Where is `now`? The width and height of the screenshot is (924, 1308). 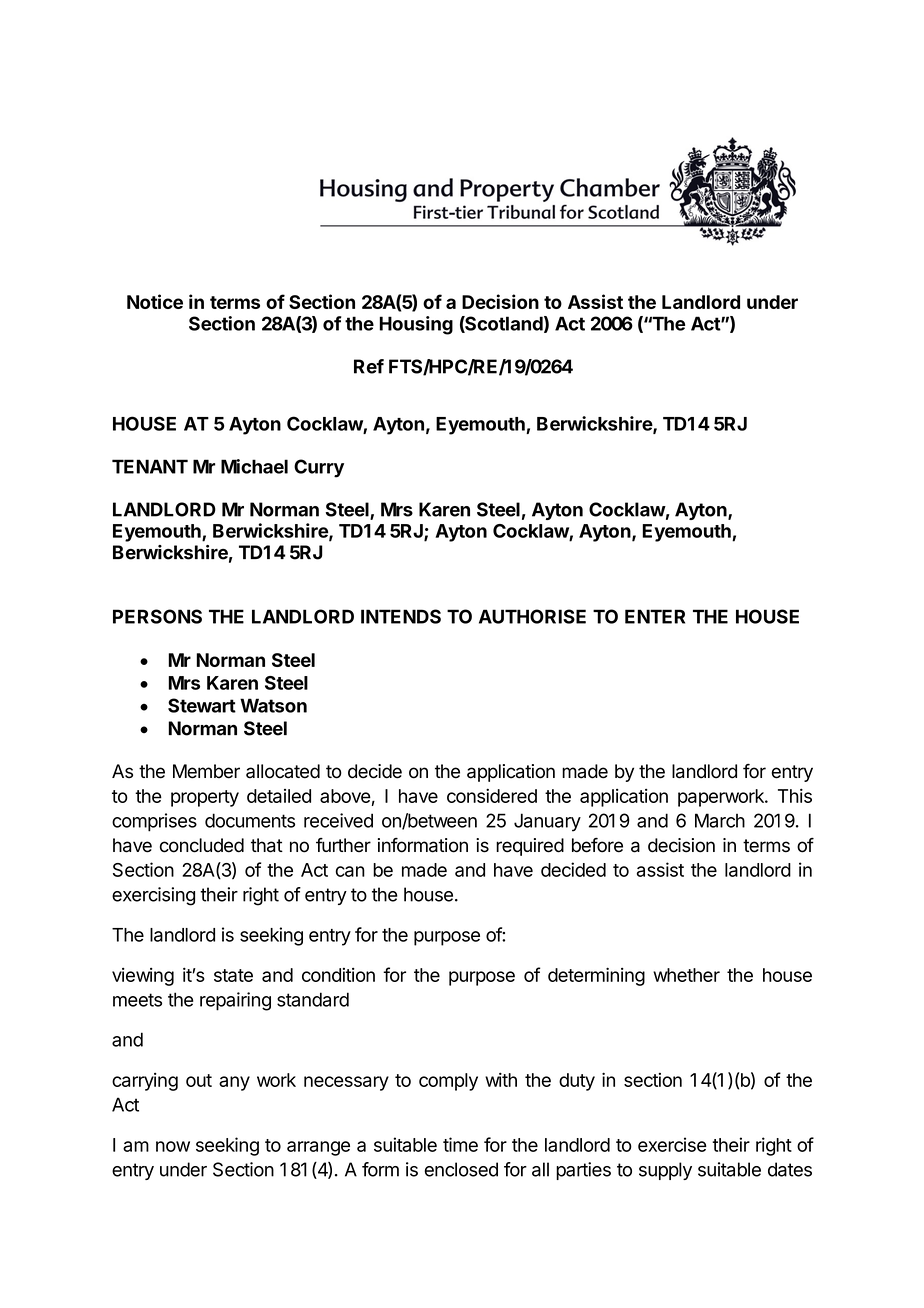
now is located at coordinates (173, 1146).
